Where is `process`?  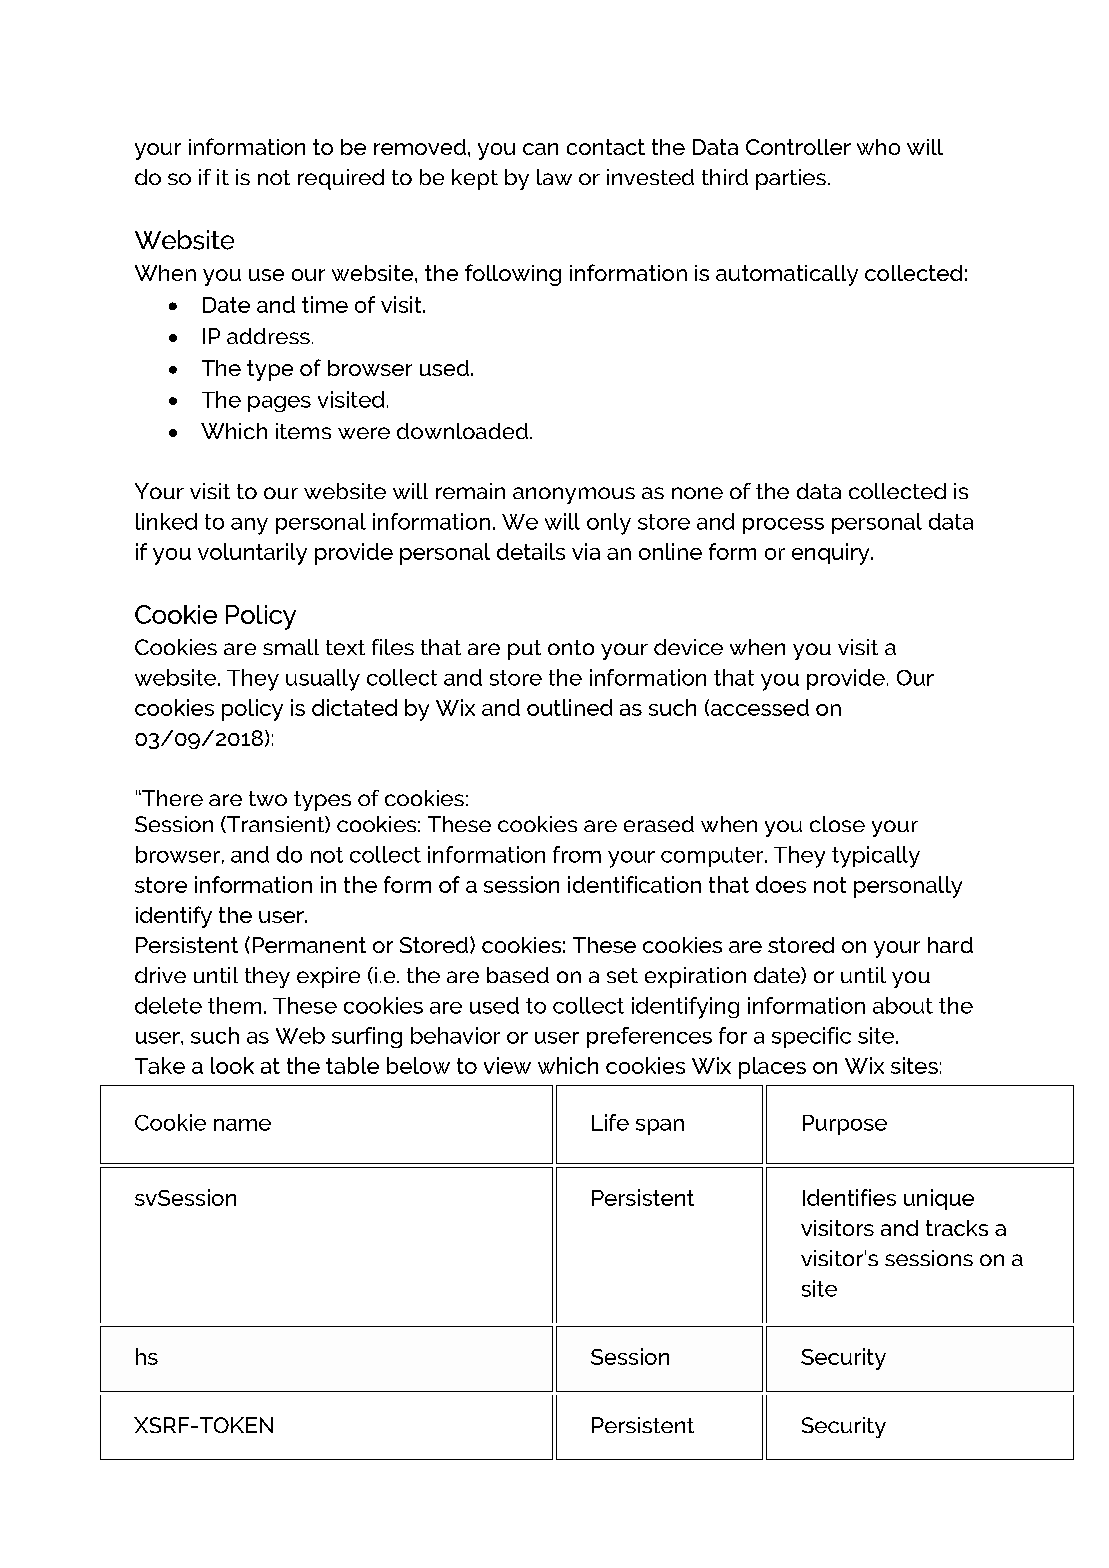
process is located at coordinates (783, 526).
